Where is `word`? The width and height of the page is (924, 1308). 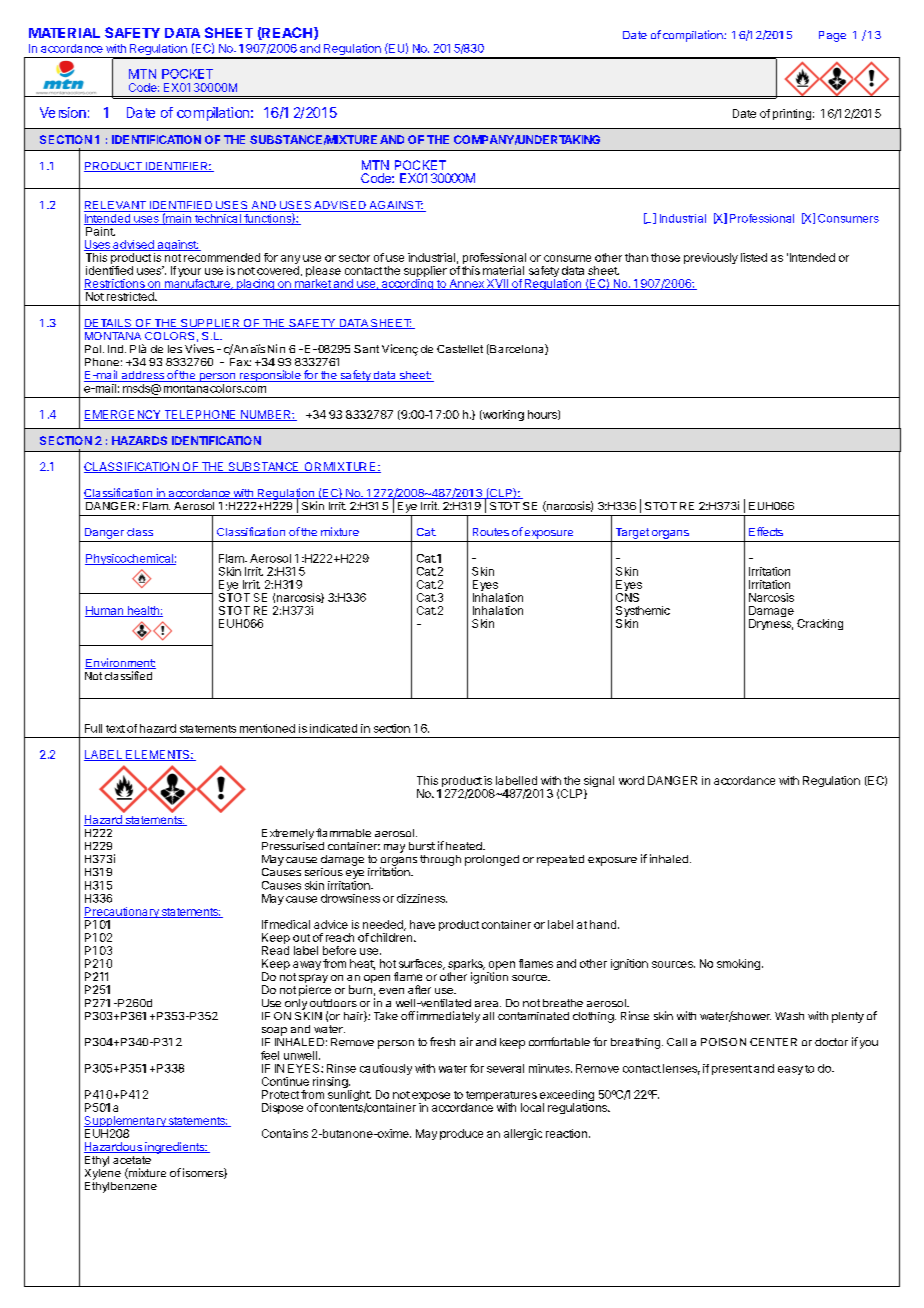
word is located at coordinates (631, 780).
